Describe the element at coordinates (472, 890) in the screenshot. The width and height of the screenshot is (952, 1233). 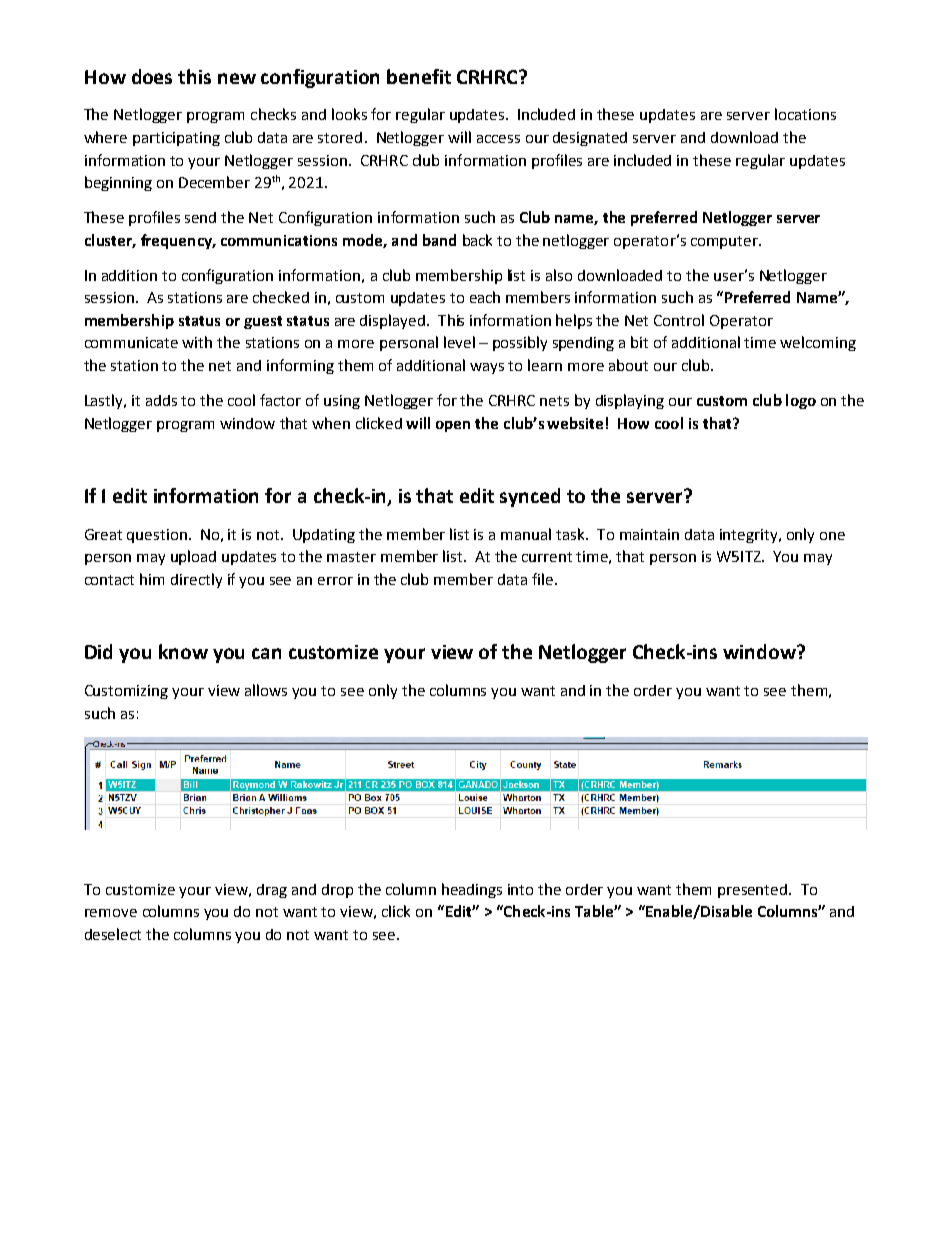
I see `headings` at that location.
